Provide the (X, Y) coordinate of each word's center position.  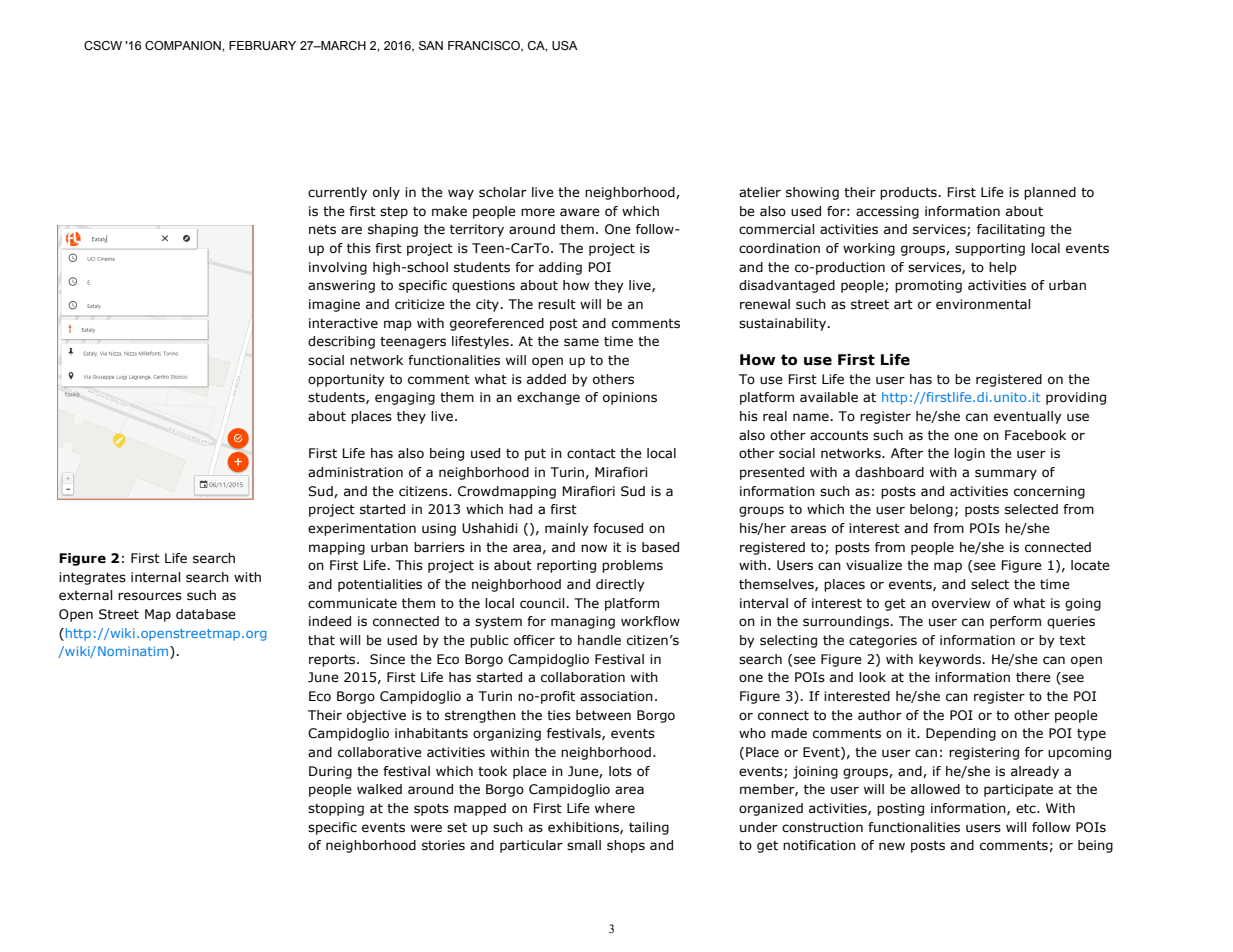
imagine (334, 305)
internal (155, 577)
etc (1027, 809)
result (557, 304)
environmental (983, 304)
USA (565, 45)
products (908, 193)
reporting (566, 566)
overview (961, 603)
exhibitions (584, 828)
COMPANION (184, 45)
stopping (336, 809)
